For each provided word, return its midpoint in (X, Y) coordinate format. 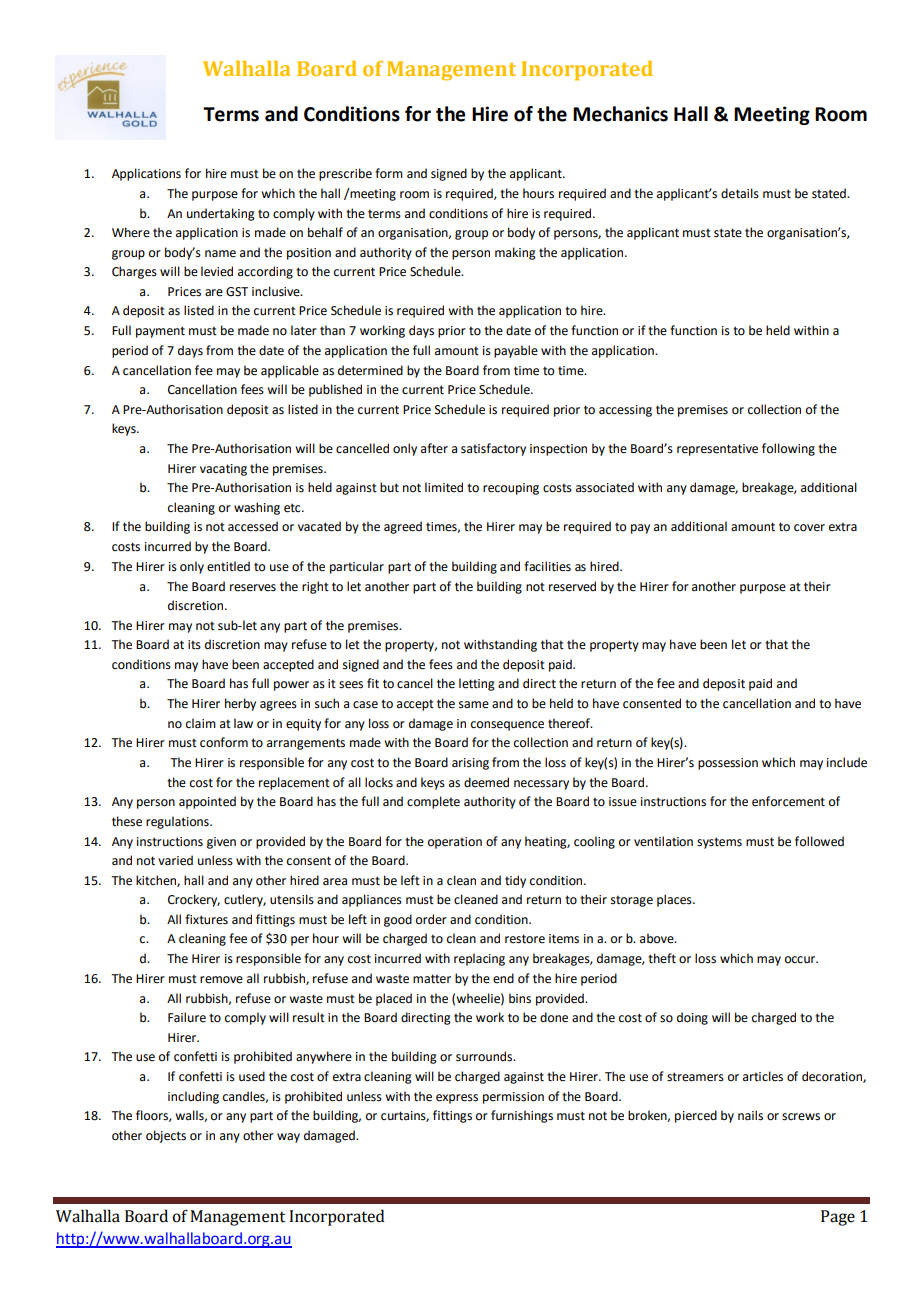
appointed (207, 802)
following (788, 449)
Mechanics (620, 114)
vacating (223, 470)
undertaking (221, 214)
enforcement (788, 801)
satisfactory (493, 449)
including (193, 1097)
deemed (486, 782)
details (740, 193)
